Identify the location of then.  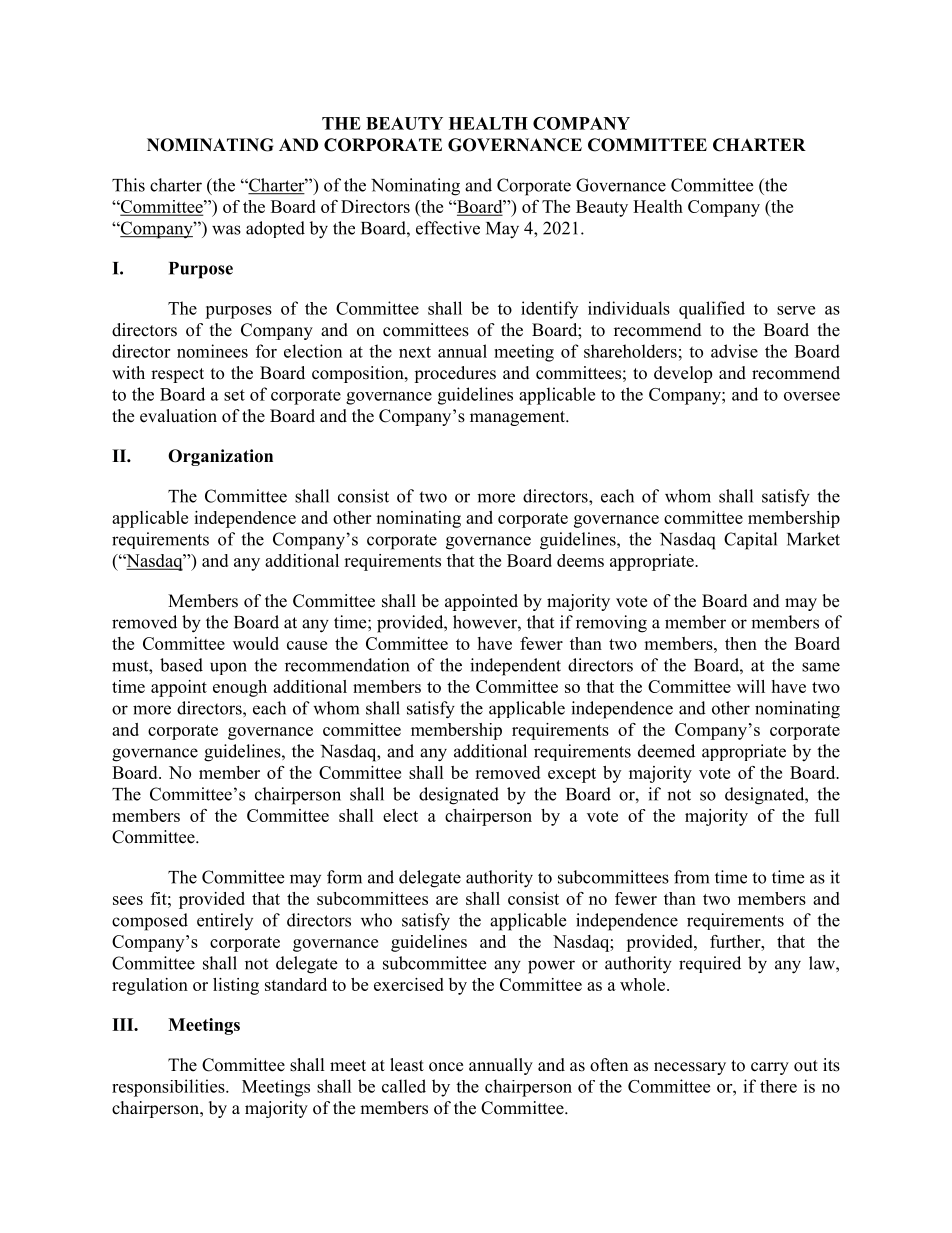
(741, 643).
